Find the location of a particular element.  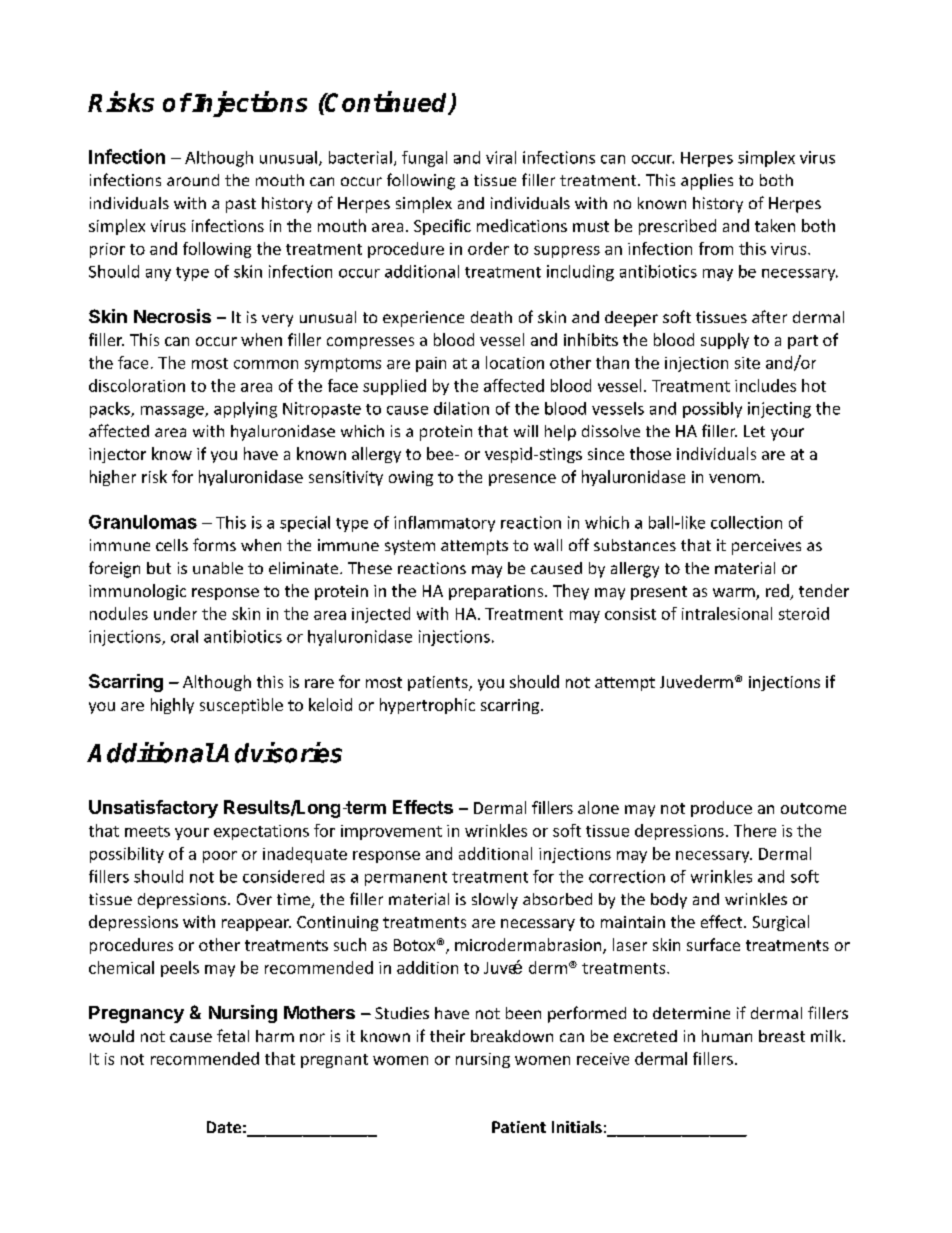

human is located at coordinates (727, 1036).
